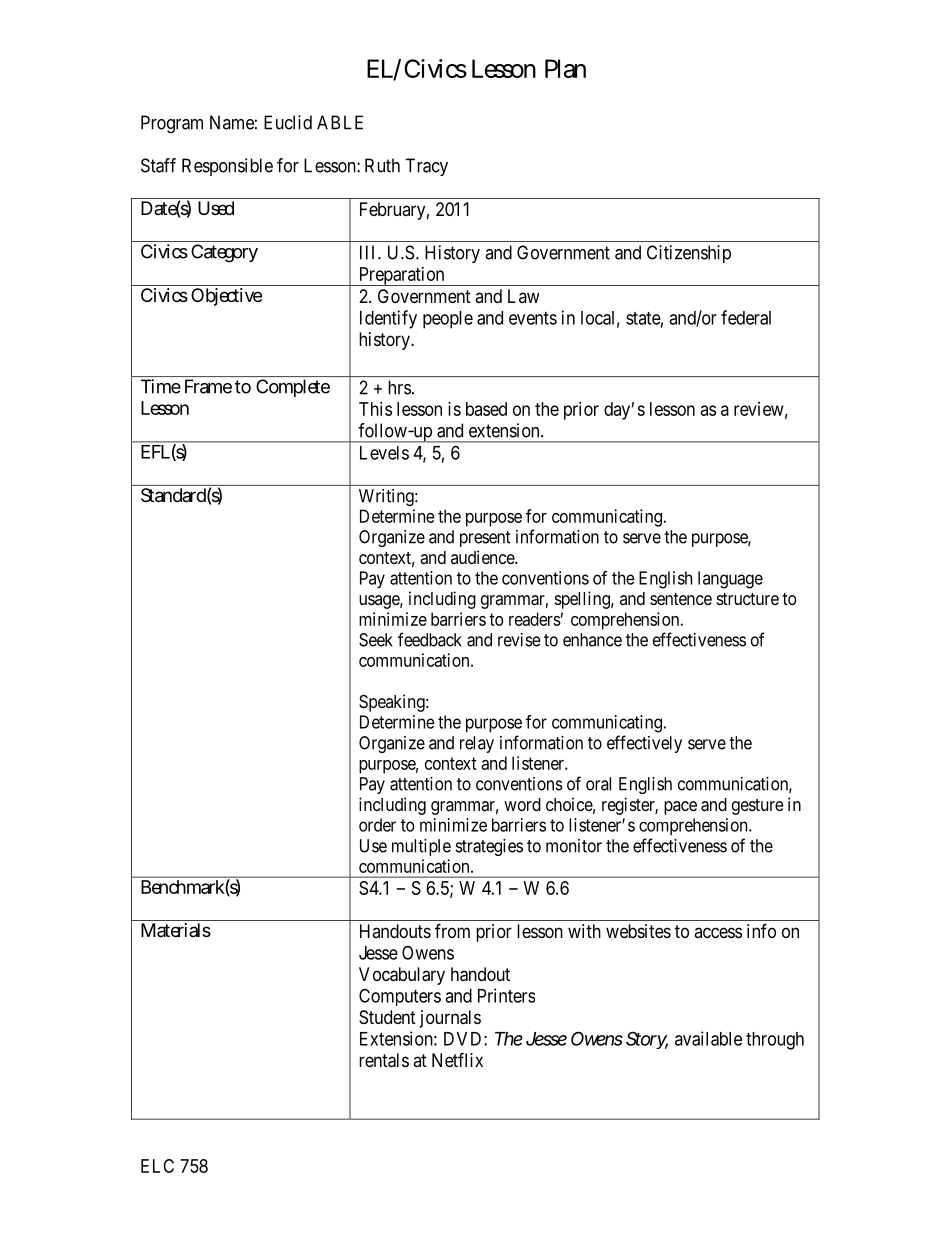 The height and width of the document is (1233, 952). I want to click on feedback, so click(430, 639).
